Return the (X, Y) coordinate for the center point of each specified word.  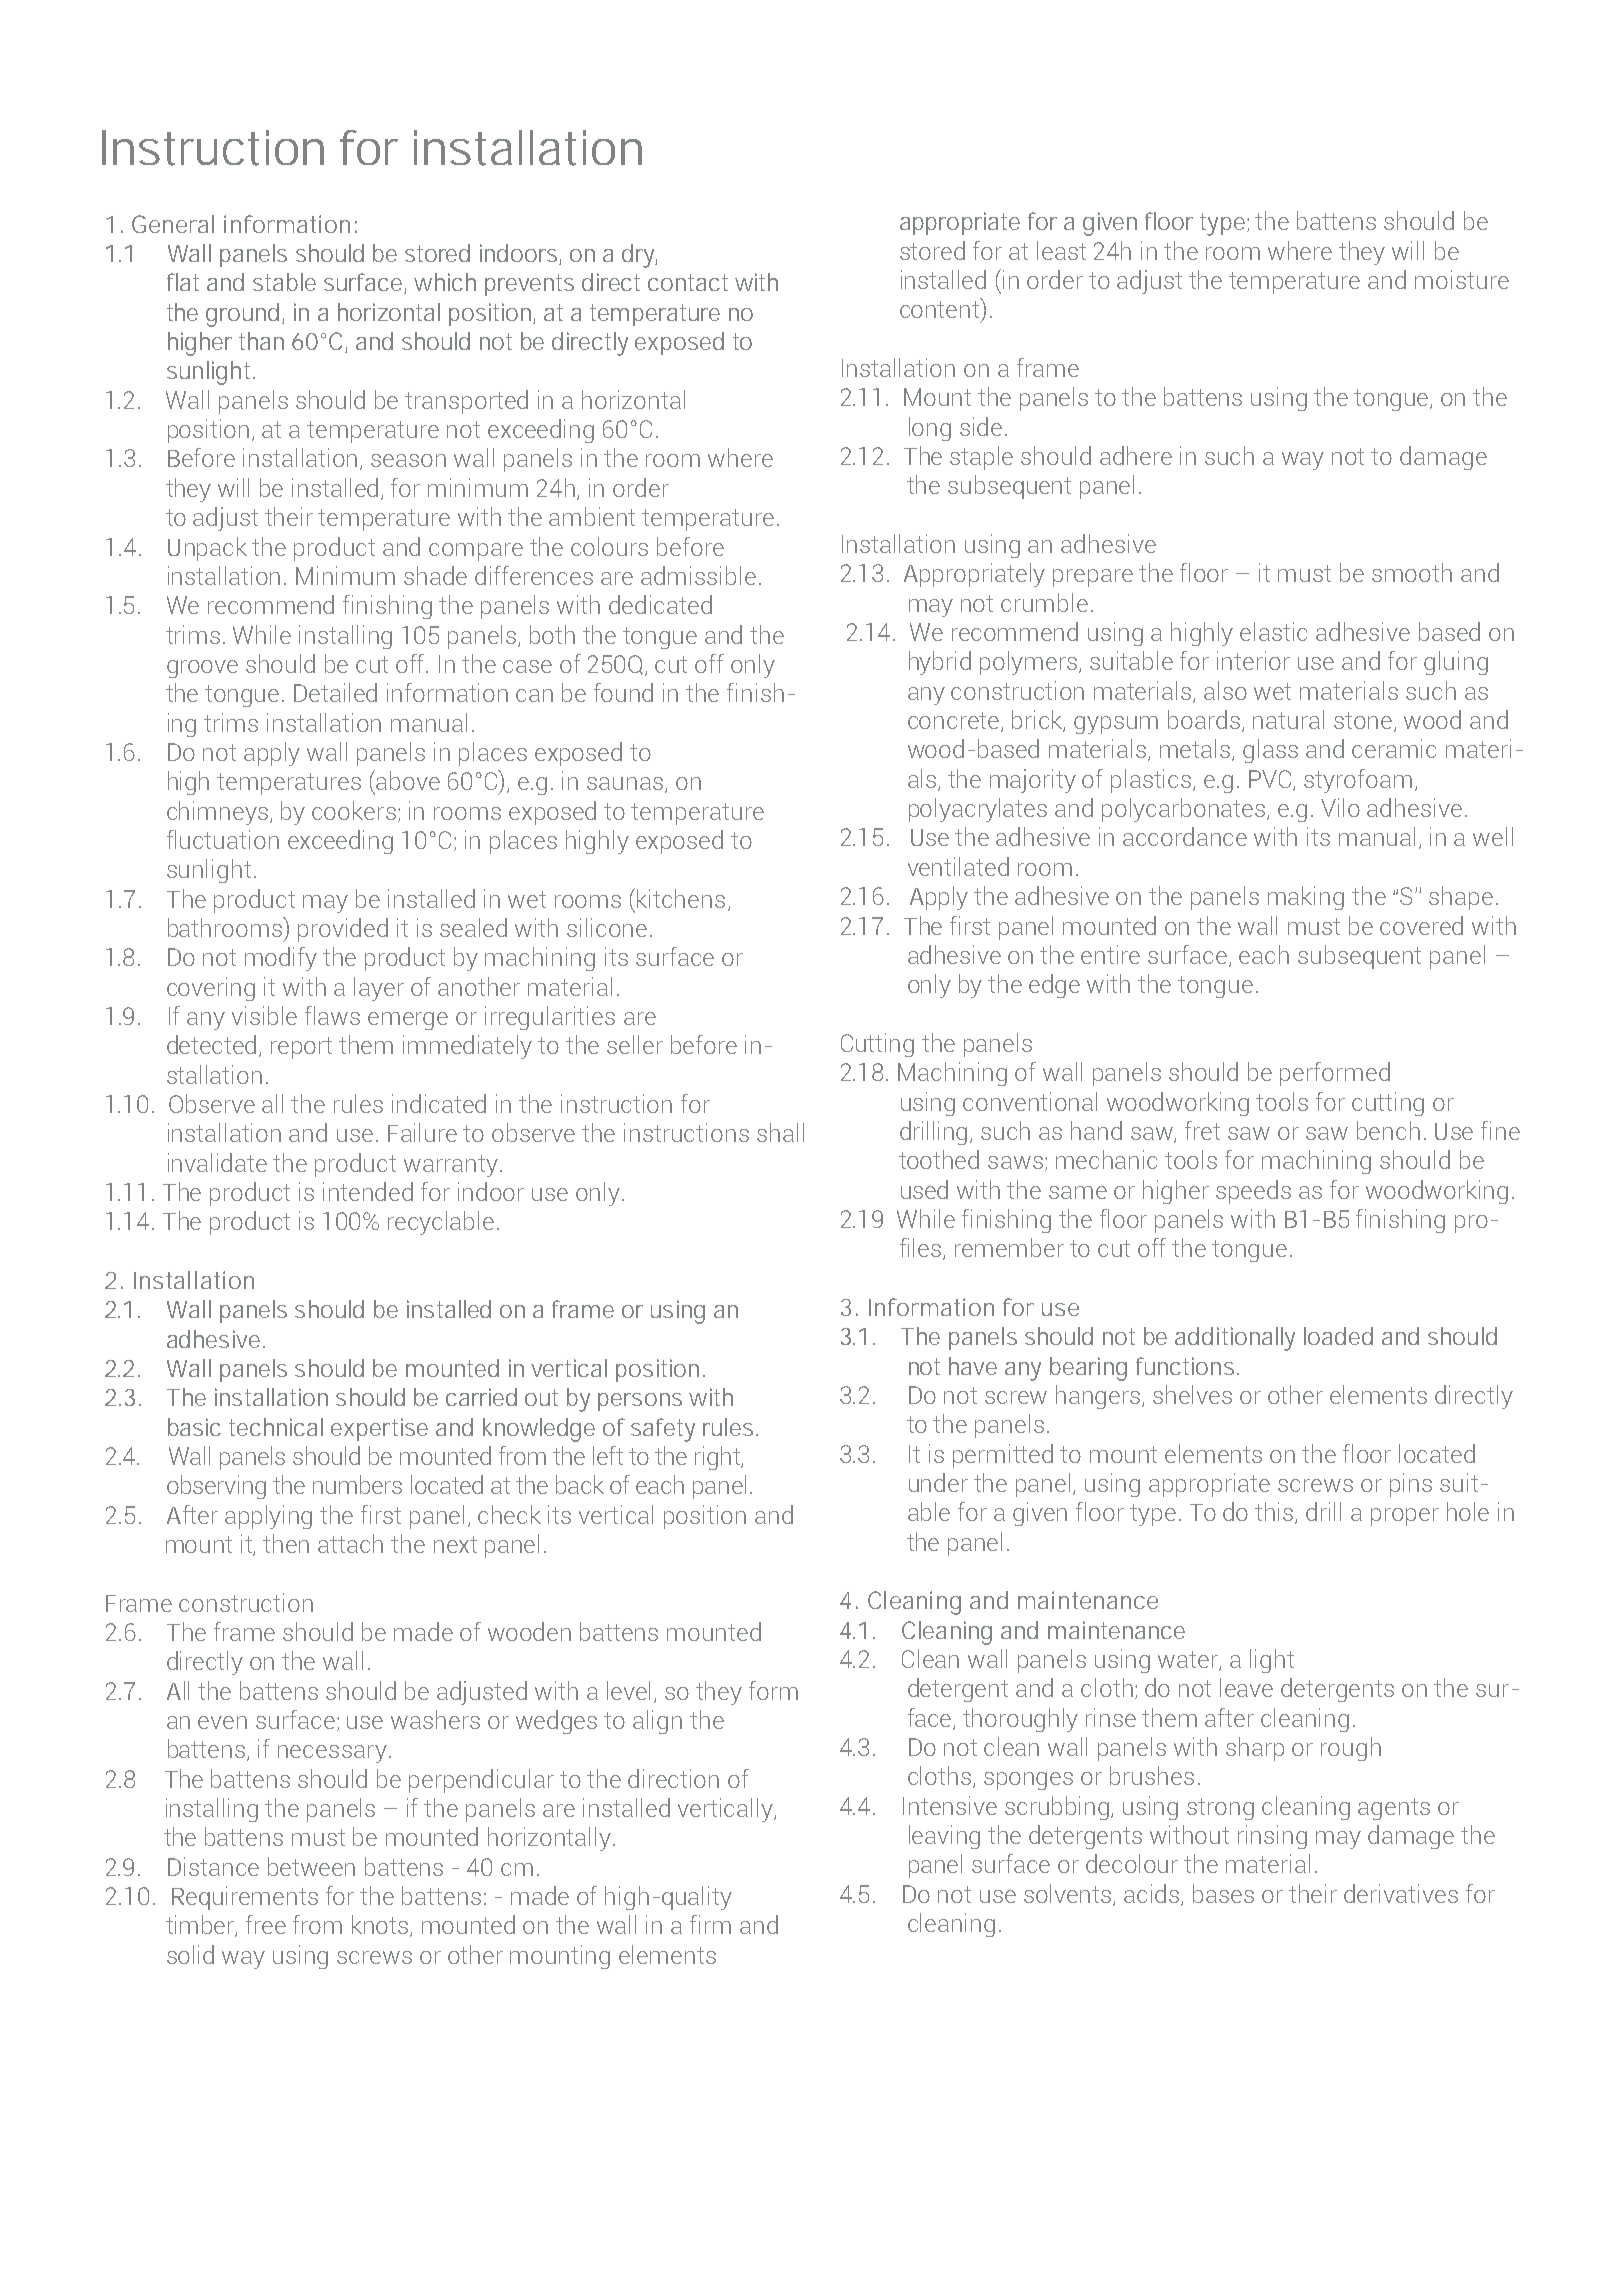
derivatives (1401, 1893)
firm (710, 1924)
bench (1388, 1130)
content (941, 308)
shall (780, 1132)
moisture (1462, 279)
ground (244, 315)
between (311, 1866)
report (301, 1048)
